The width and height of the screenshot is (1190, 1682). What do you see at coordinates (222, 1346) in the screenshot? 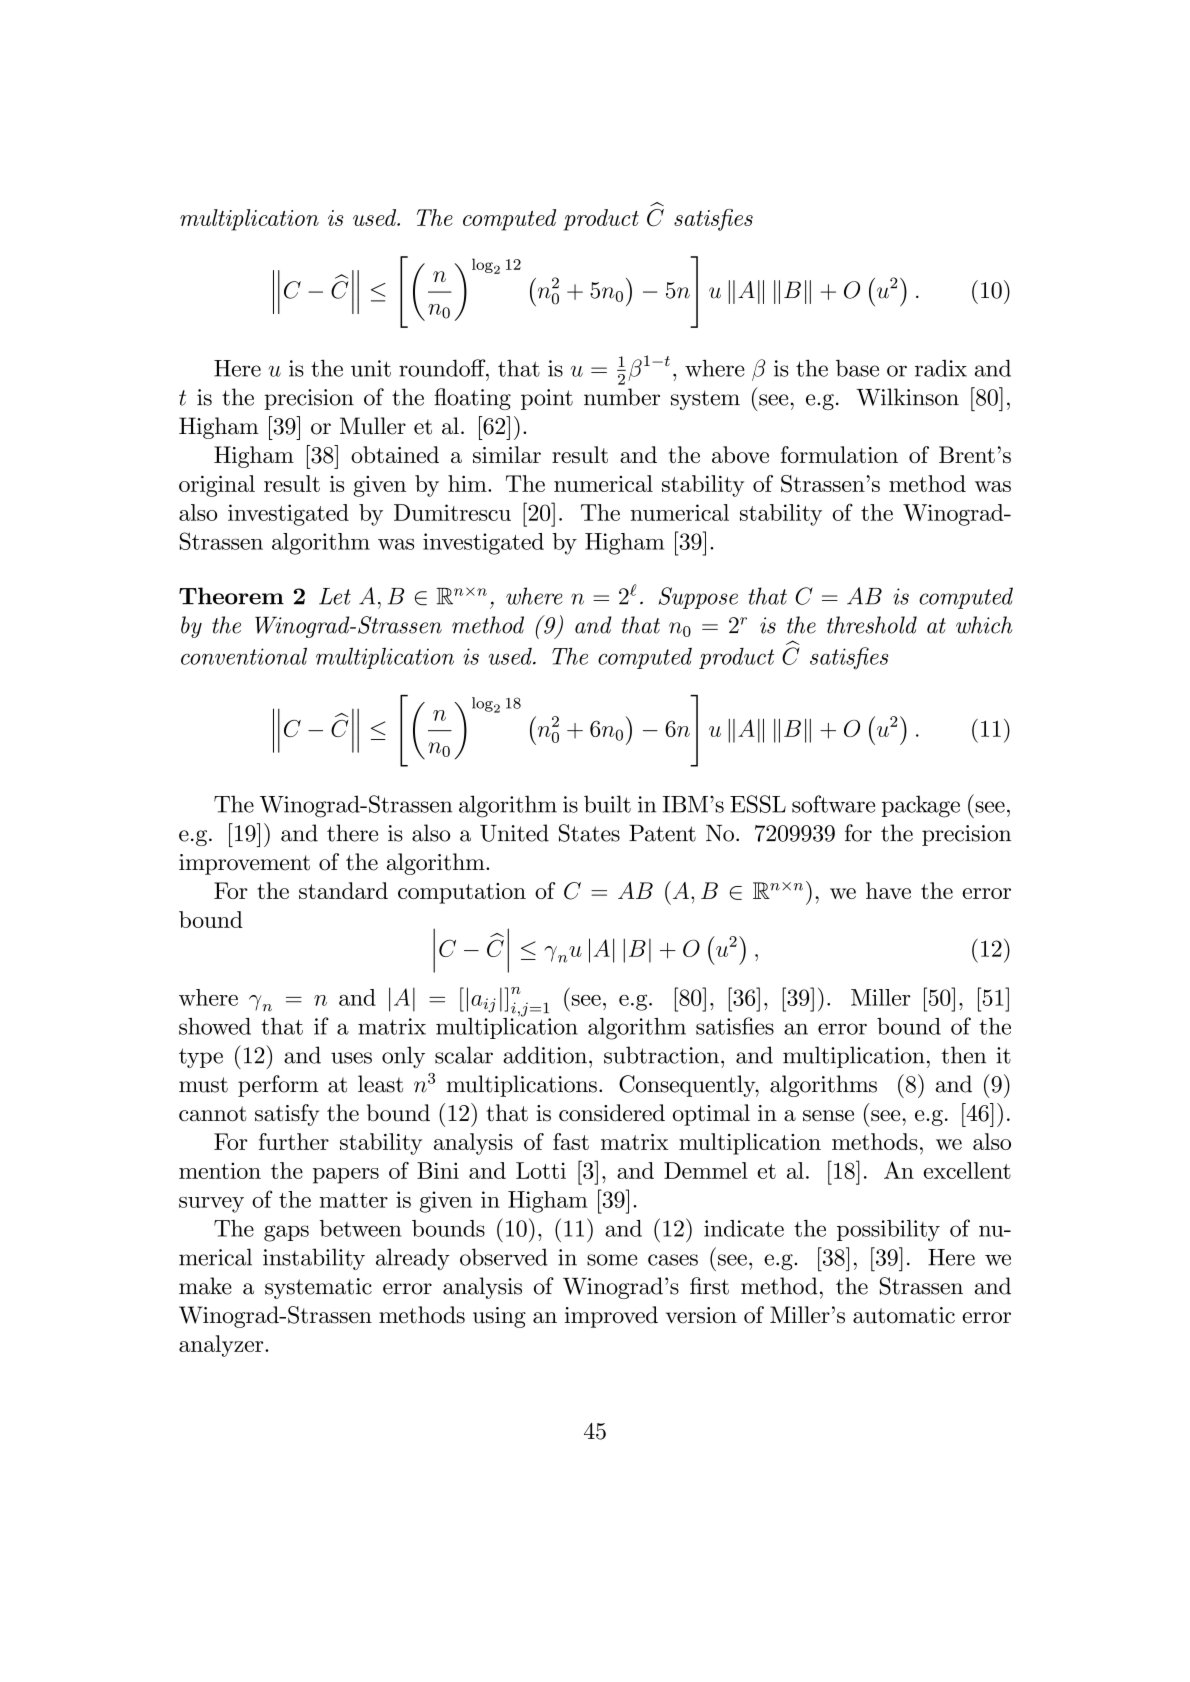
I see `analyzer` at bounding box center [222, 1346].
